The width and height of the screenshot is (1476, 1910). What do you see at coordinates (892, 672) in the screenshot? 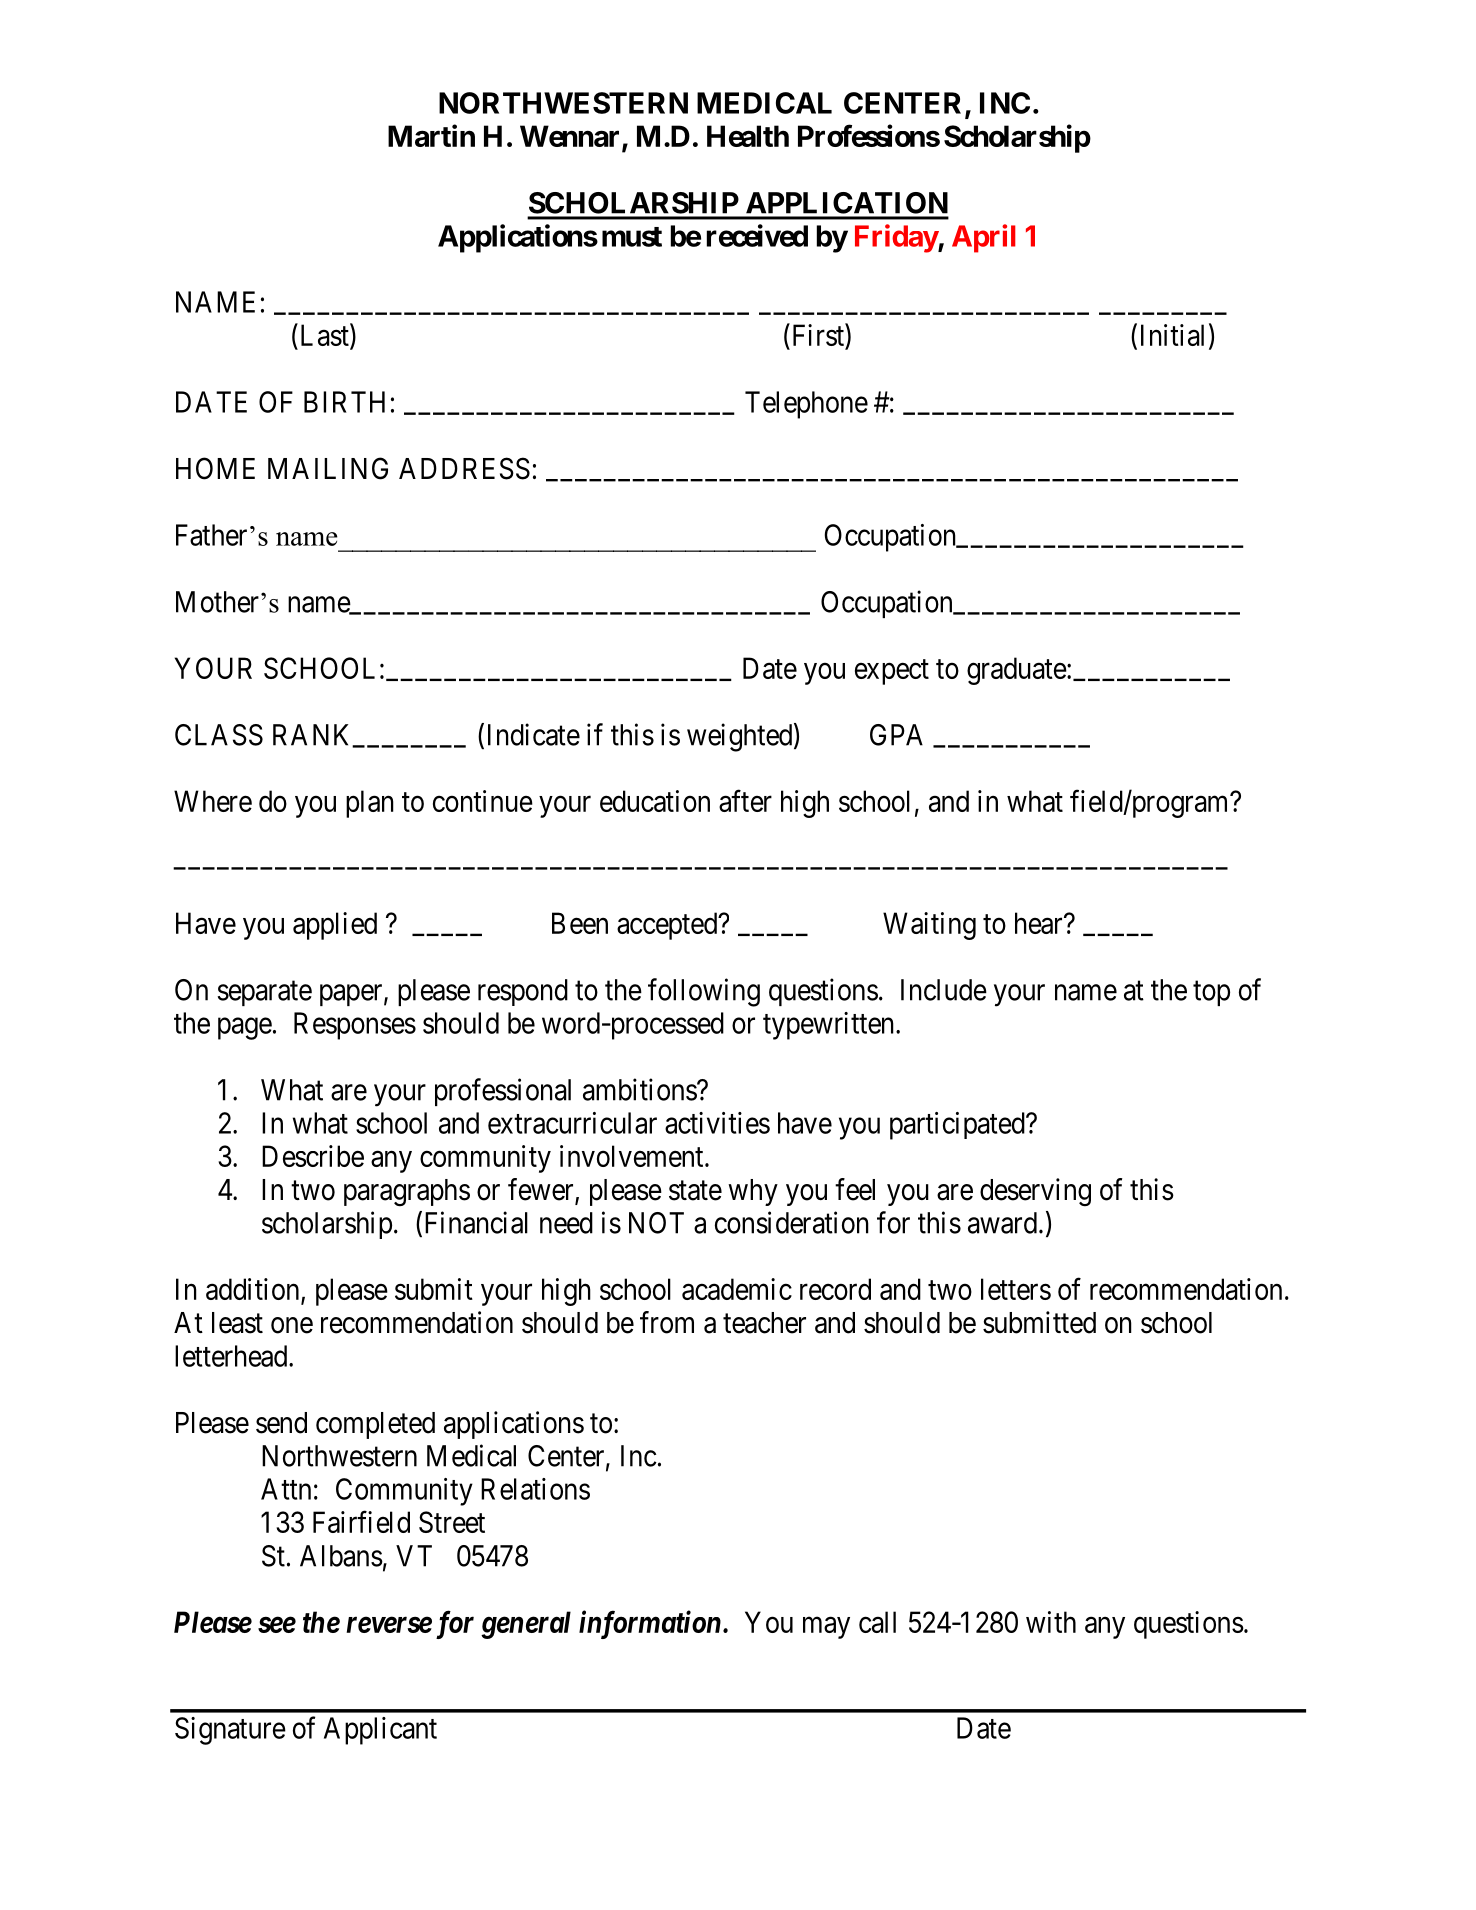
I see `expect` at bounding box center [892, 672].
